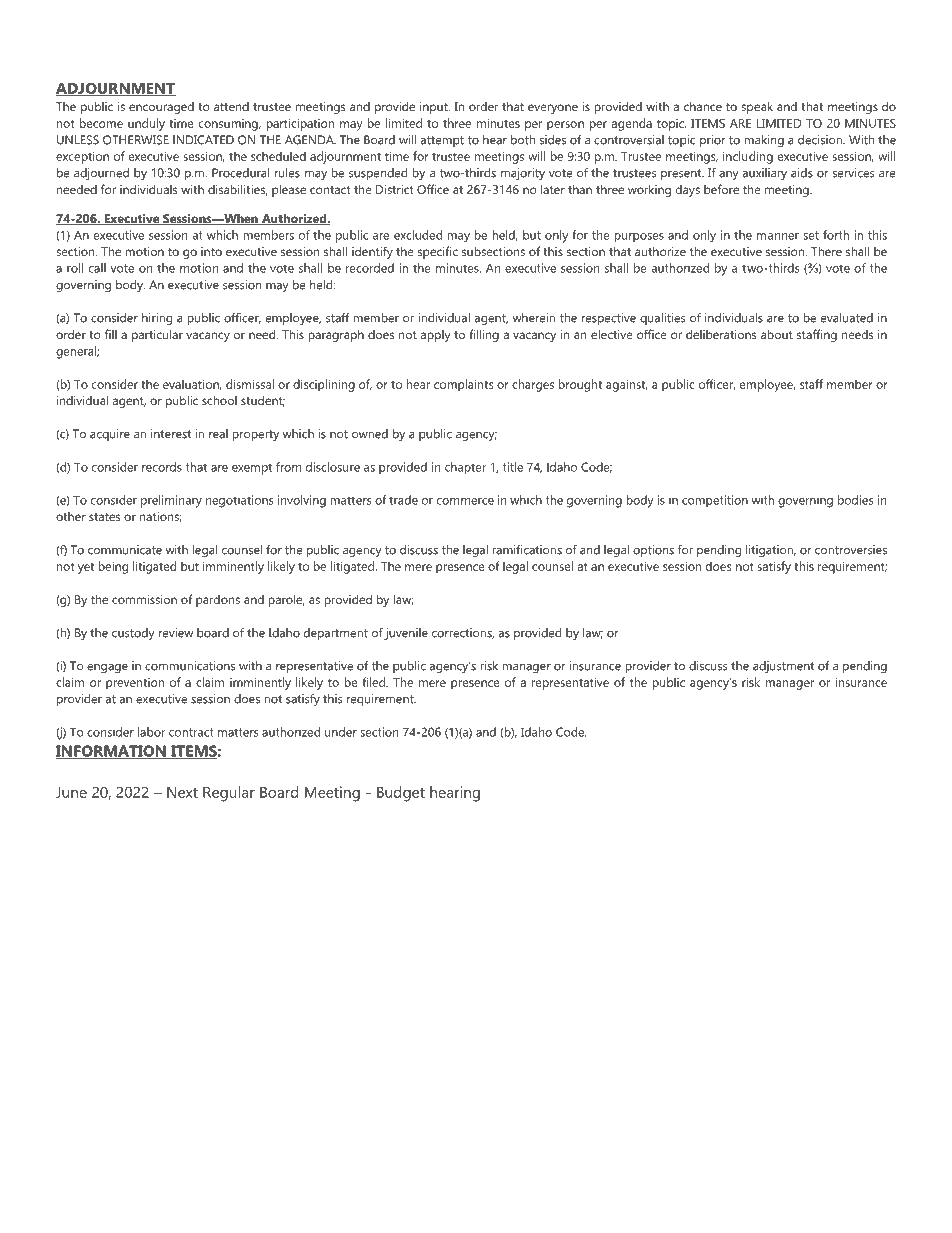  I want to click on about, so click(777, 334).
